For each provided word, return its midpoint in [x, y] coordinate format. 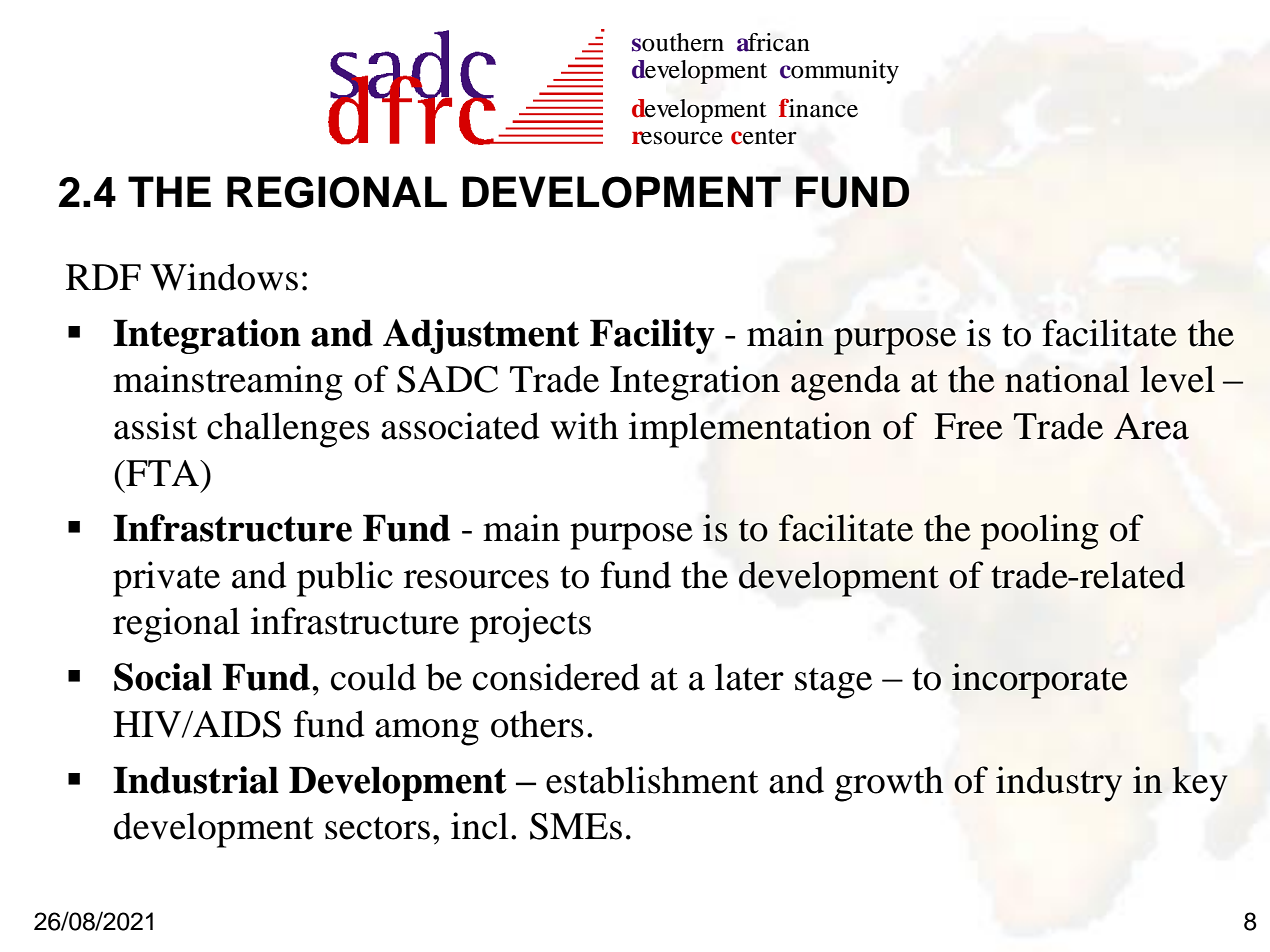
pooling [1040, 532]
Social [163, 677]
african [773, 42]
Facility [652, 336]
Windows [224, 277]
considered [556, 677]
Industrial [196, 780]
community [839, 72]
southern [678, 42]
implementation [750, 430]
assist [155, 426]
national [1067, 379]
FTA [162, 473]
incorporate [1040, 681]
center [764, 137]
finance [818, 108]
